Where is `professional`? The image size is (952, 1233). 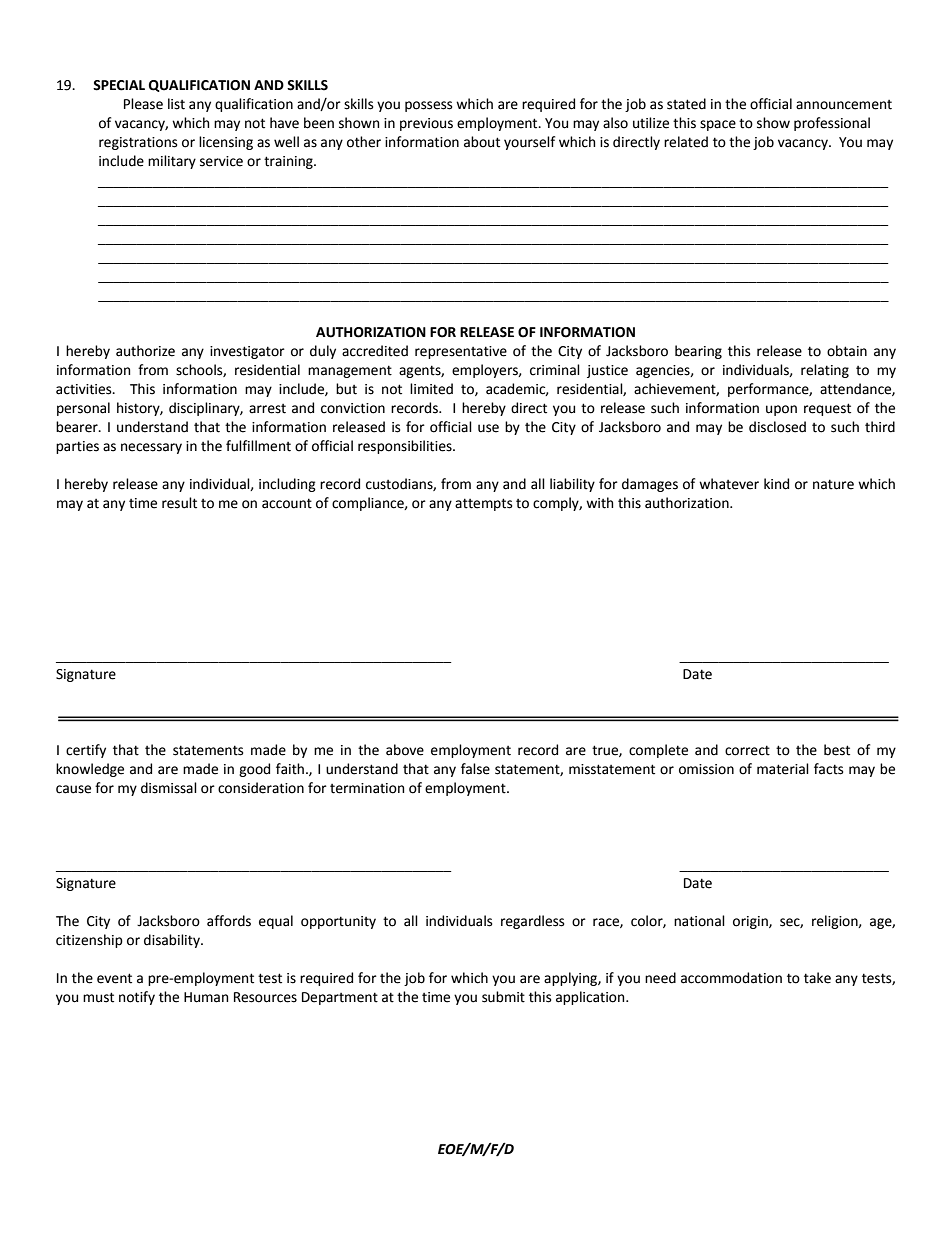
professional is located at coordinates (832, 124).
